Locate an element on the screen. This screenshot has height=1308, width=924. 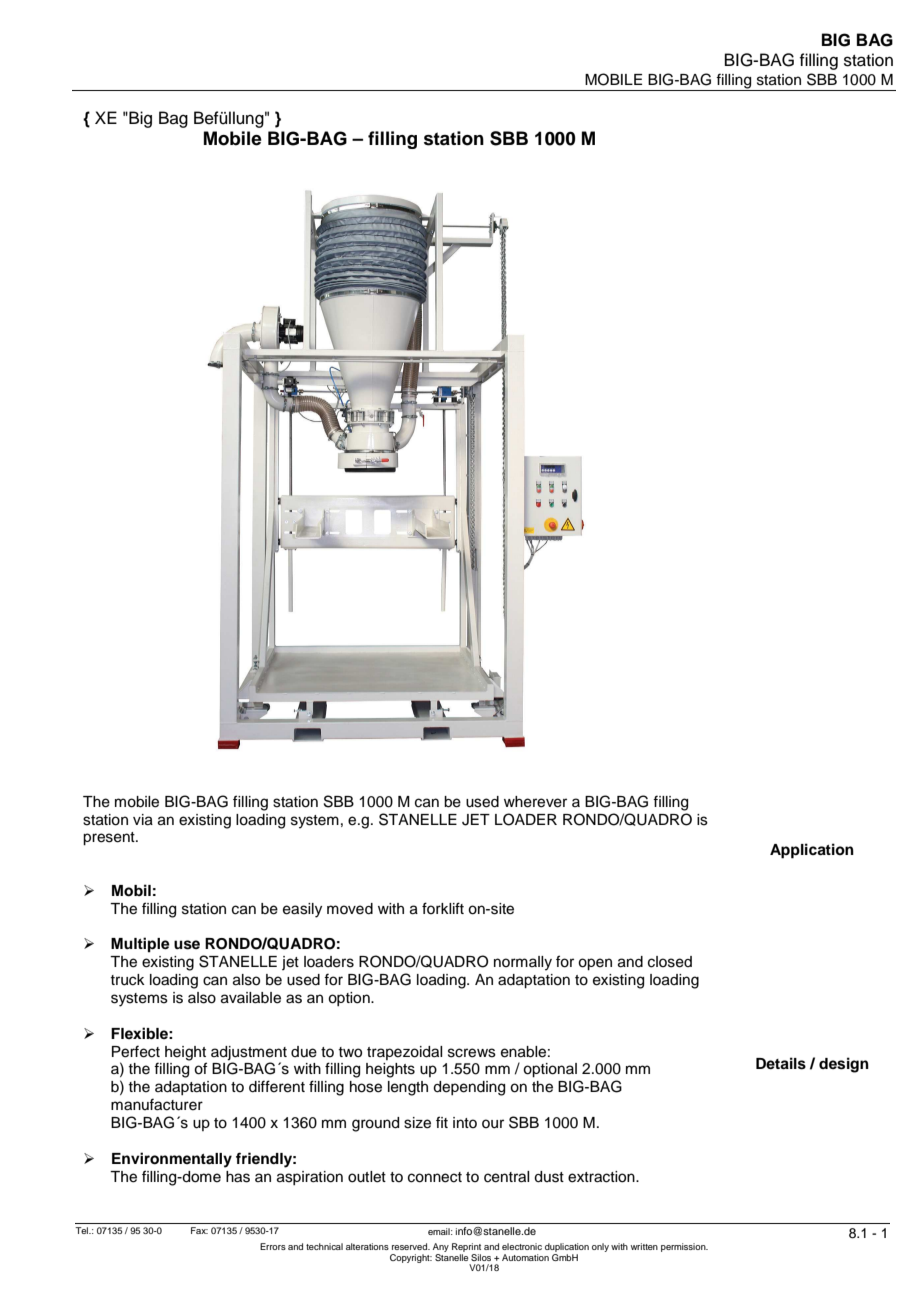
Details is located at coordinates (781, 1063).
